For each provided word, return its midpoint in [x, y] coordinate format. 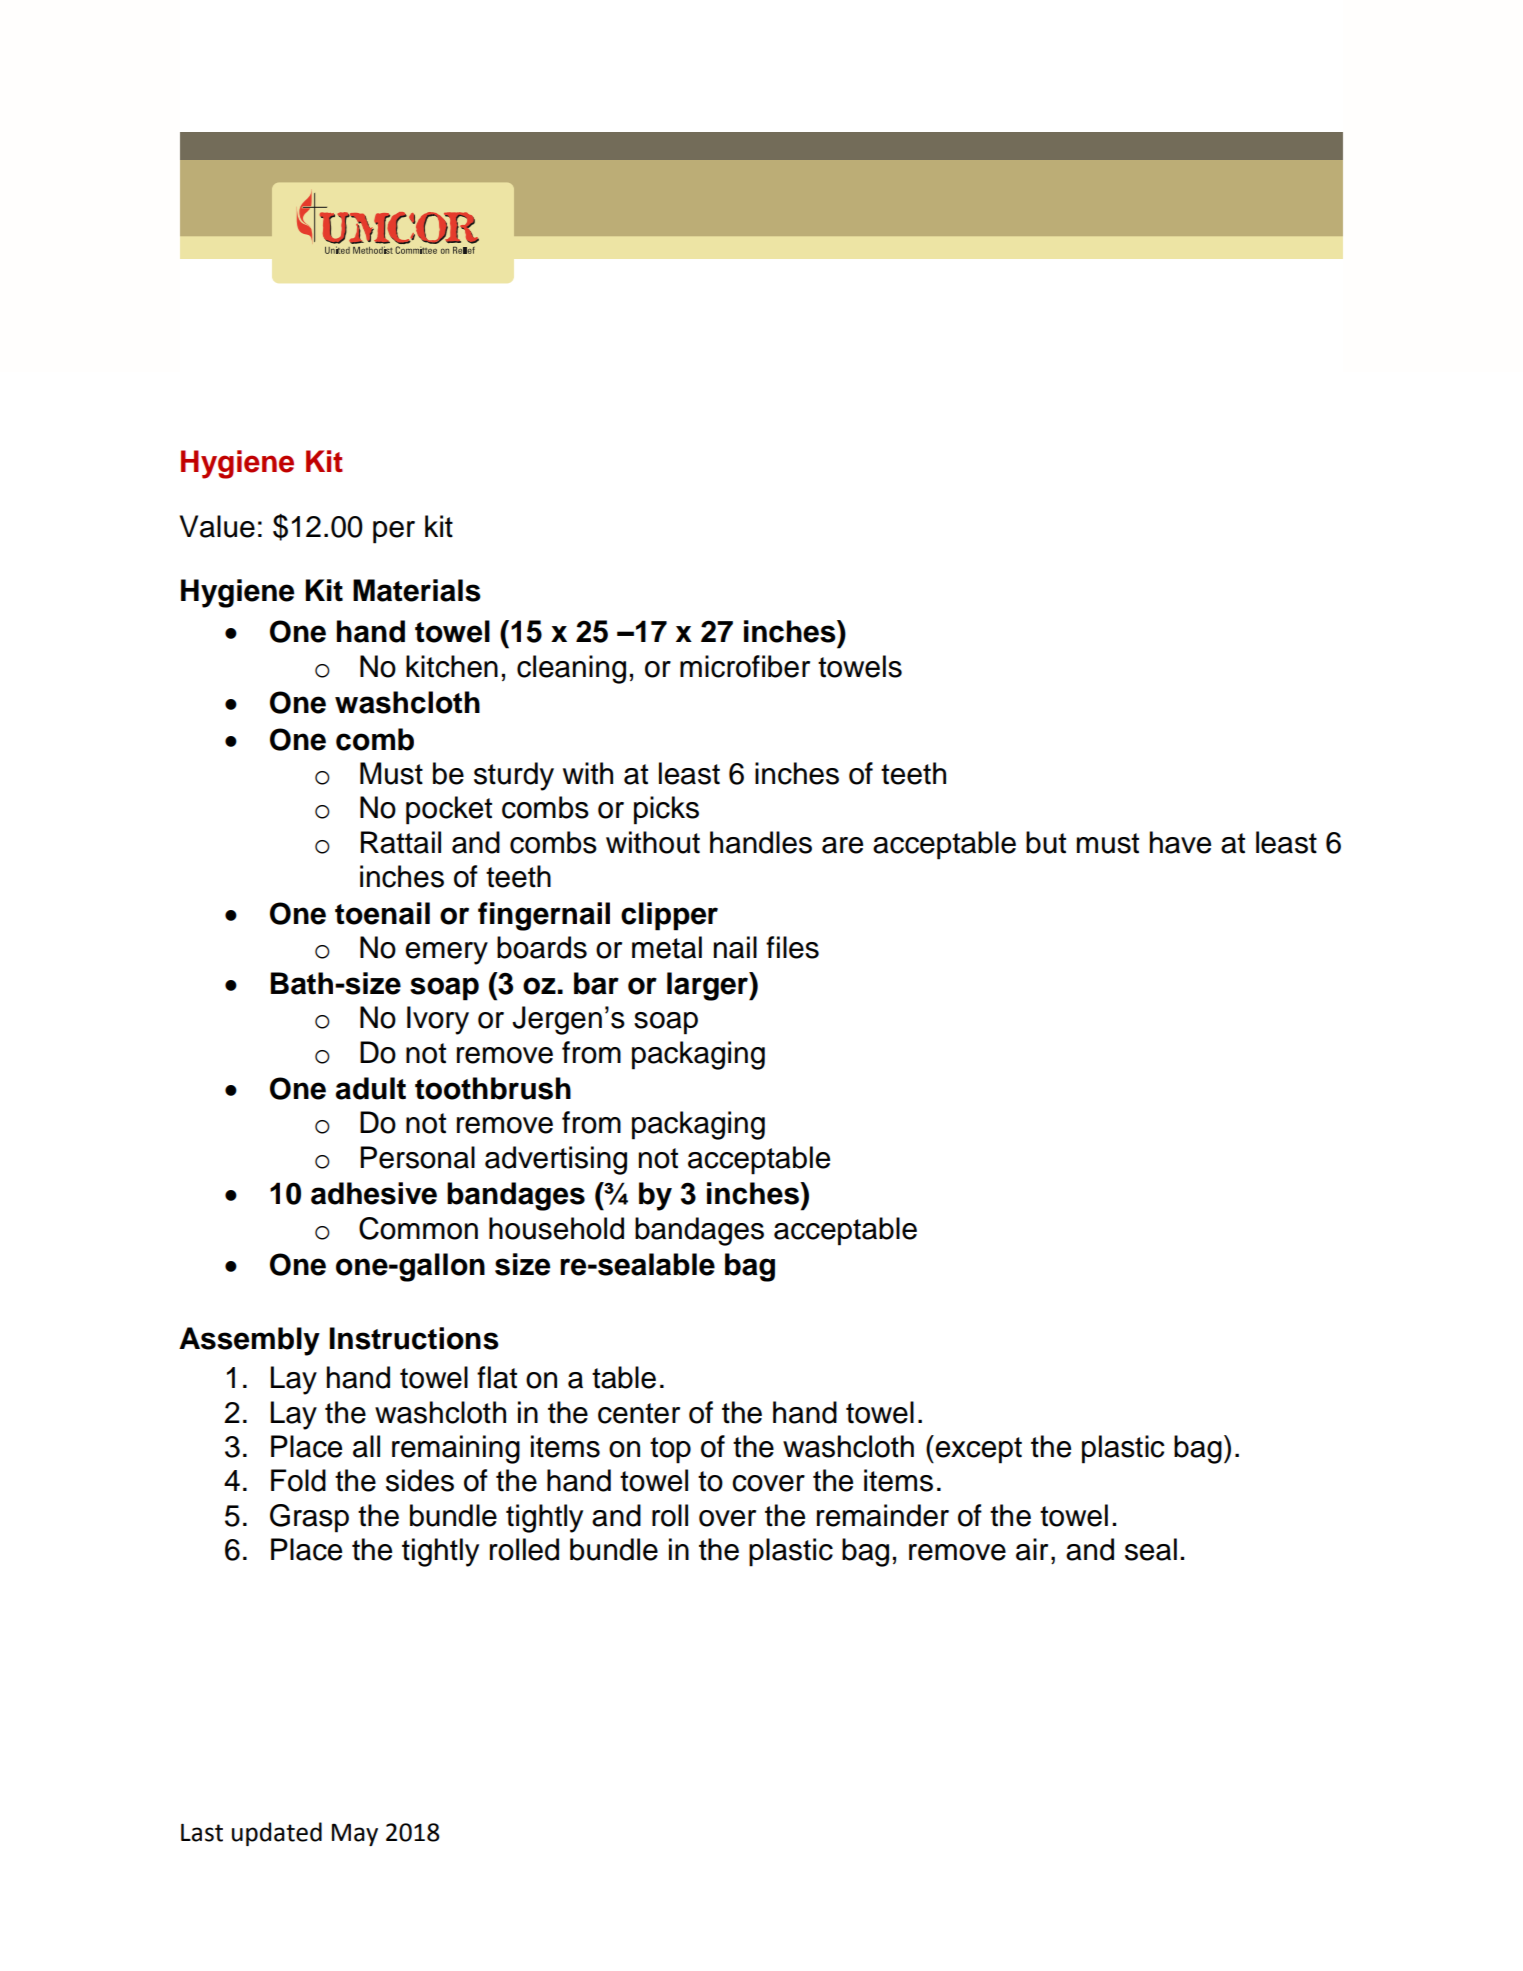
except [977, 1449]
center [639, 1413]
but [1046, 842]
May [355, 1834]
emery [446, 953]
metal [667, 947]
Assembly [249, 1341]
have [1180, 842]
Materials [417, 590]
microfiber [745, 666]
